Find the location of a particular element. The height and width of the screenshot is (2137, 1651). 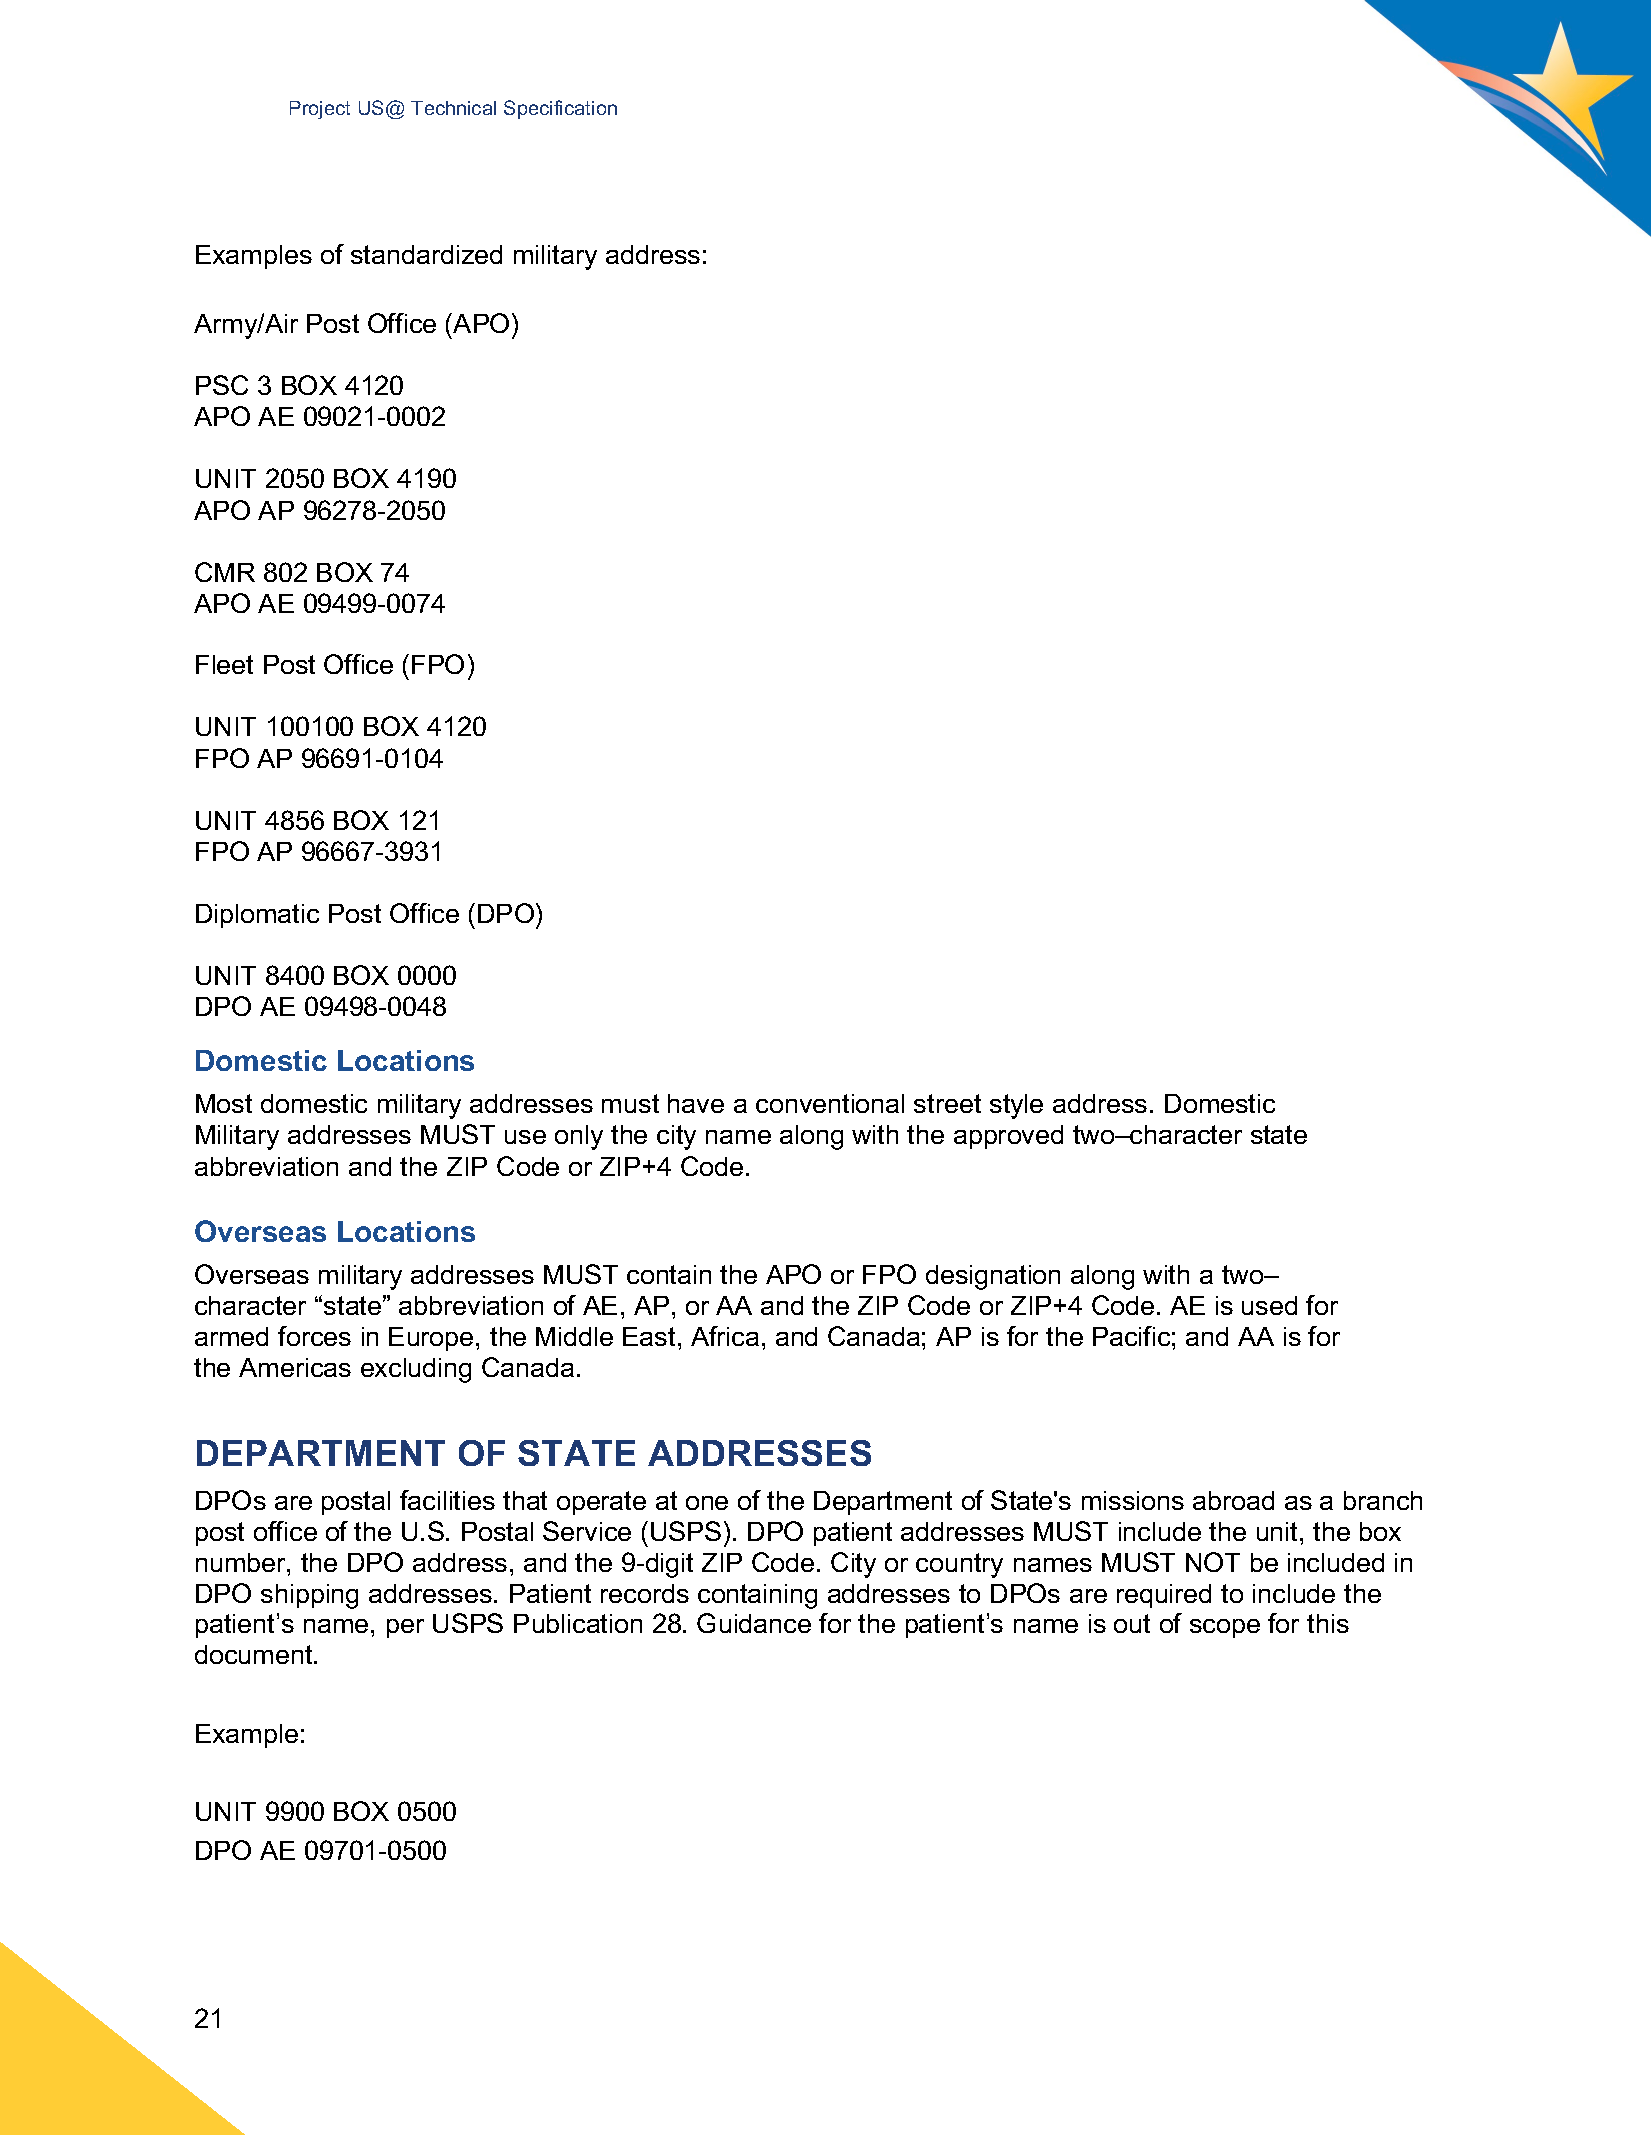

shipping is located at coordinates (309, 1596).
